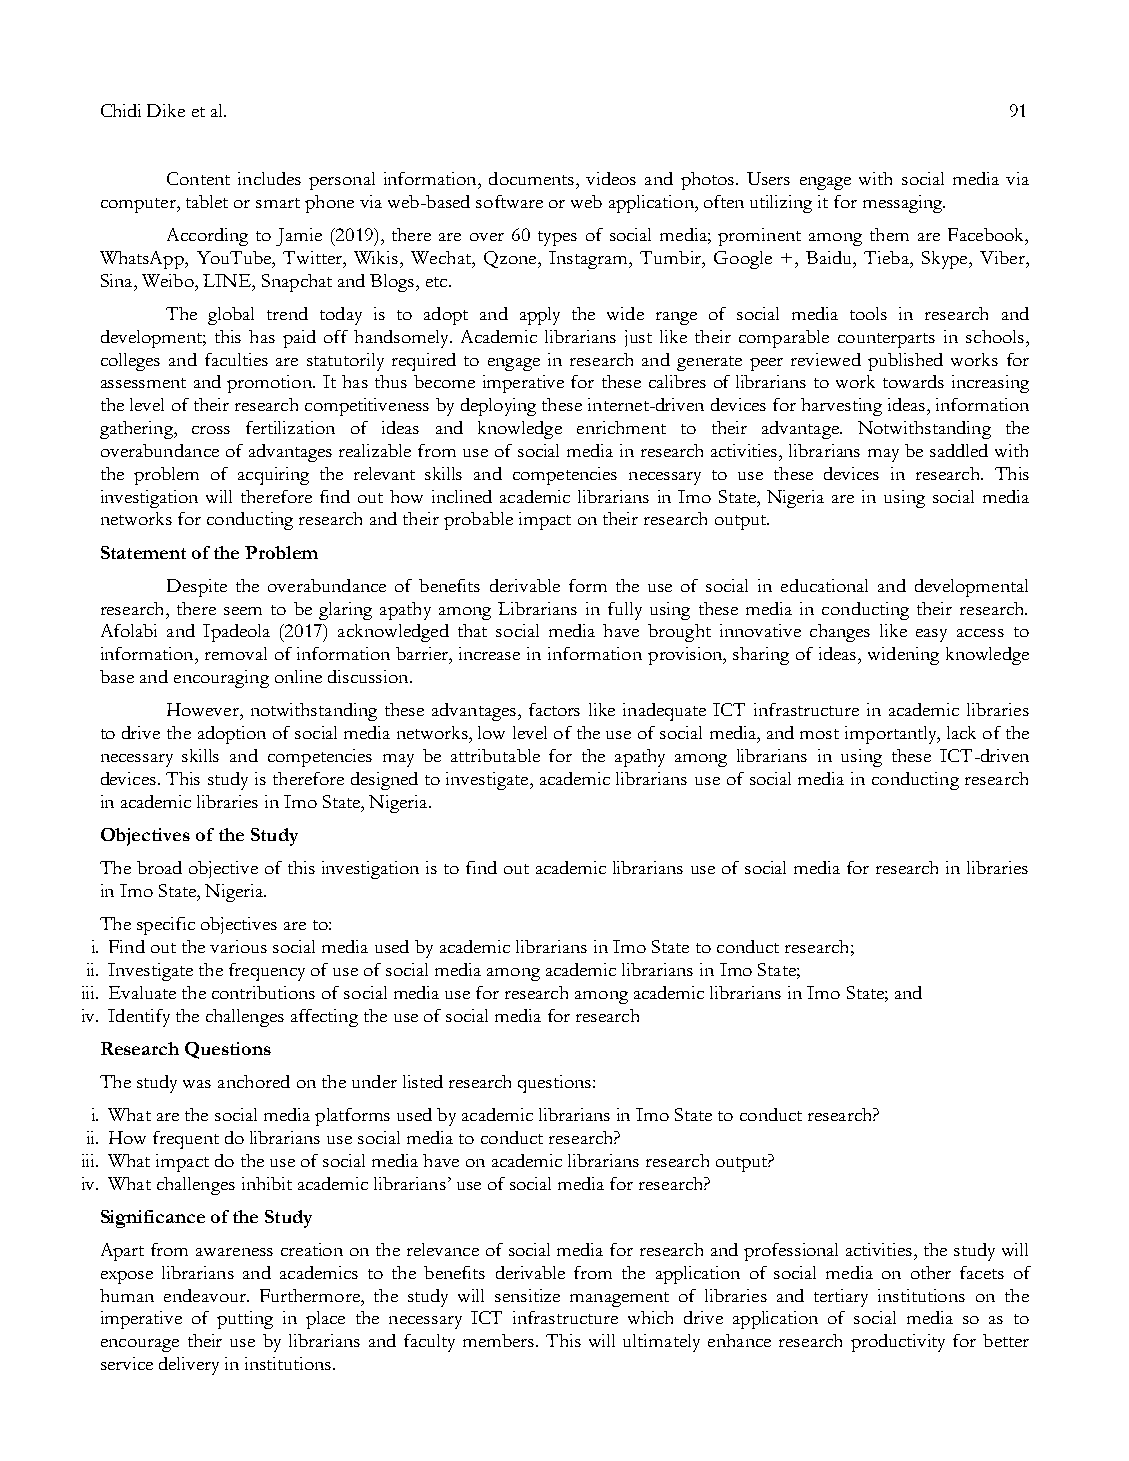  What do you see at coordinates (211, 430) in the document?
I see `cross` at bounding box center [211, 430].
